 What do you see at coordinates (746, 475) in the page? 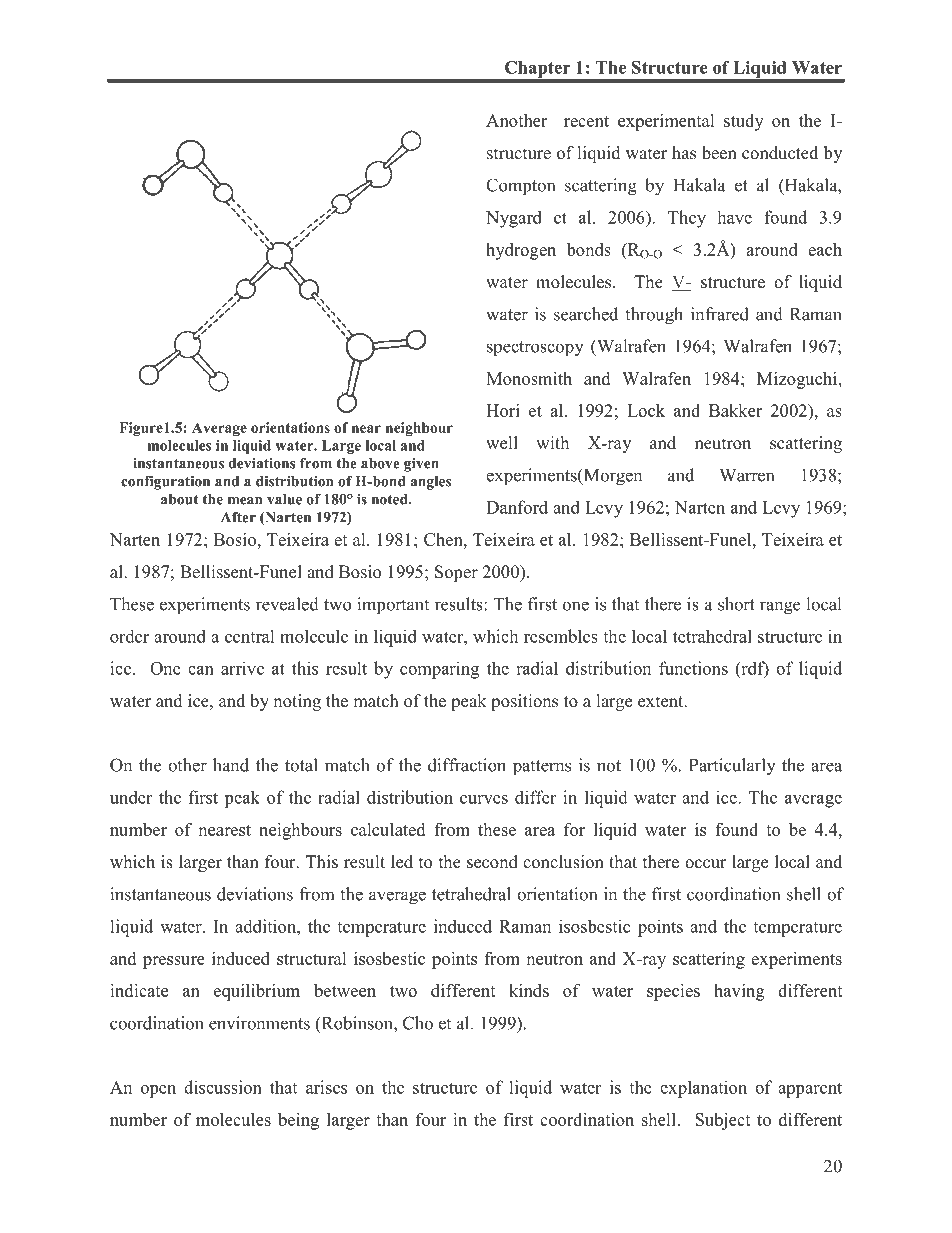
I see `Warren` at bounding box center [746, 475].
